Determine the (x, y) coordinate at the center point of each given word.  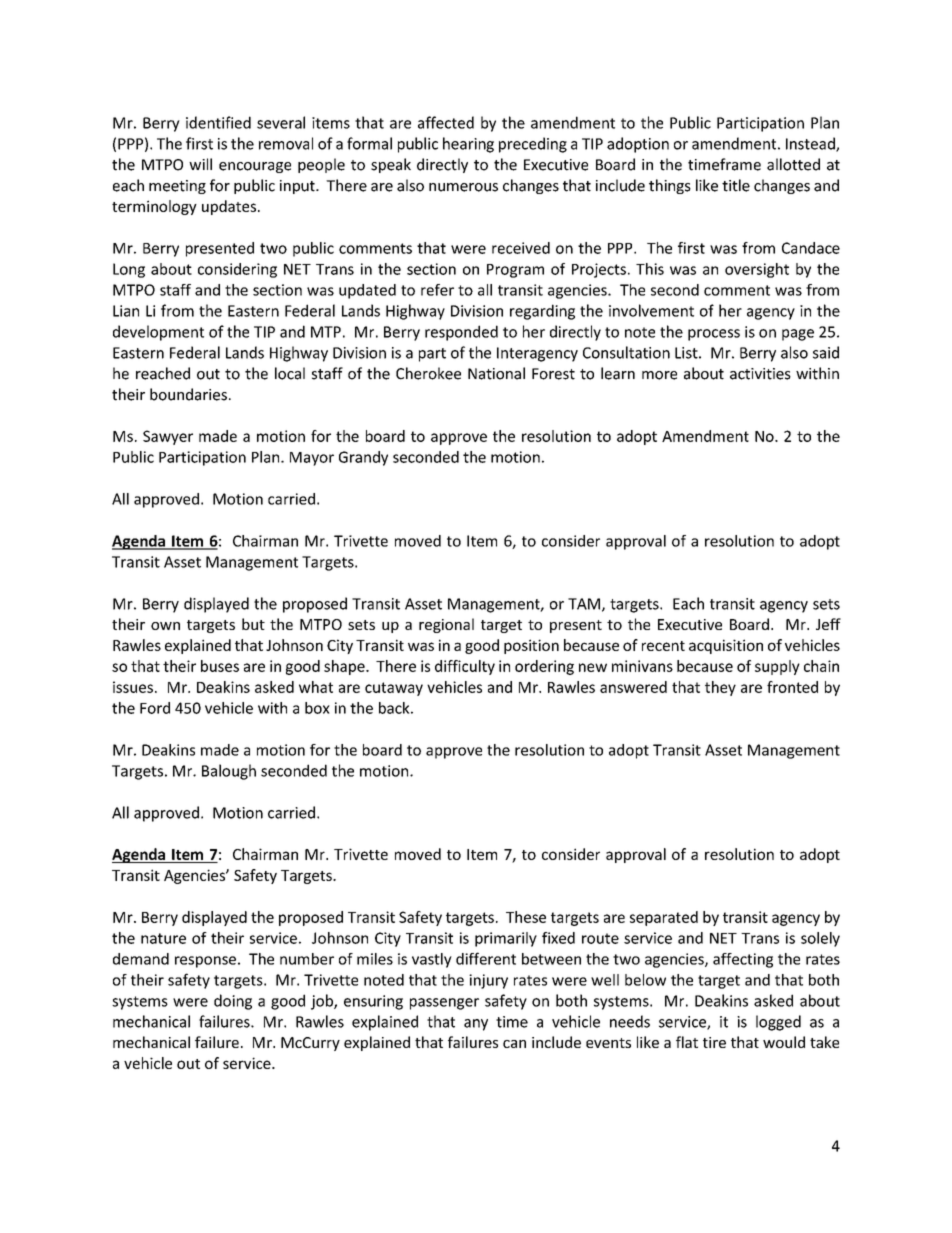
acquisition (726, 646)
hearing (468, 145)
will (200, 164)
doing (233, 1002)
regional (446, 625)
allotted (793, 164)
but (253, 624)
